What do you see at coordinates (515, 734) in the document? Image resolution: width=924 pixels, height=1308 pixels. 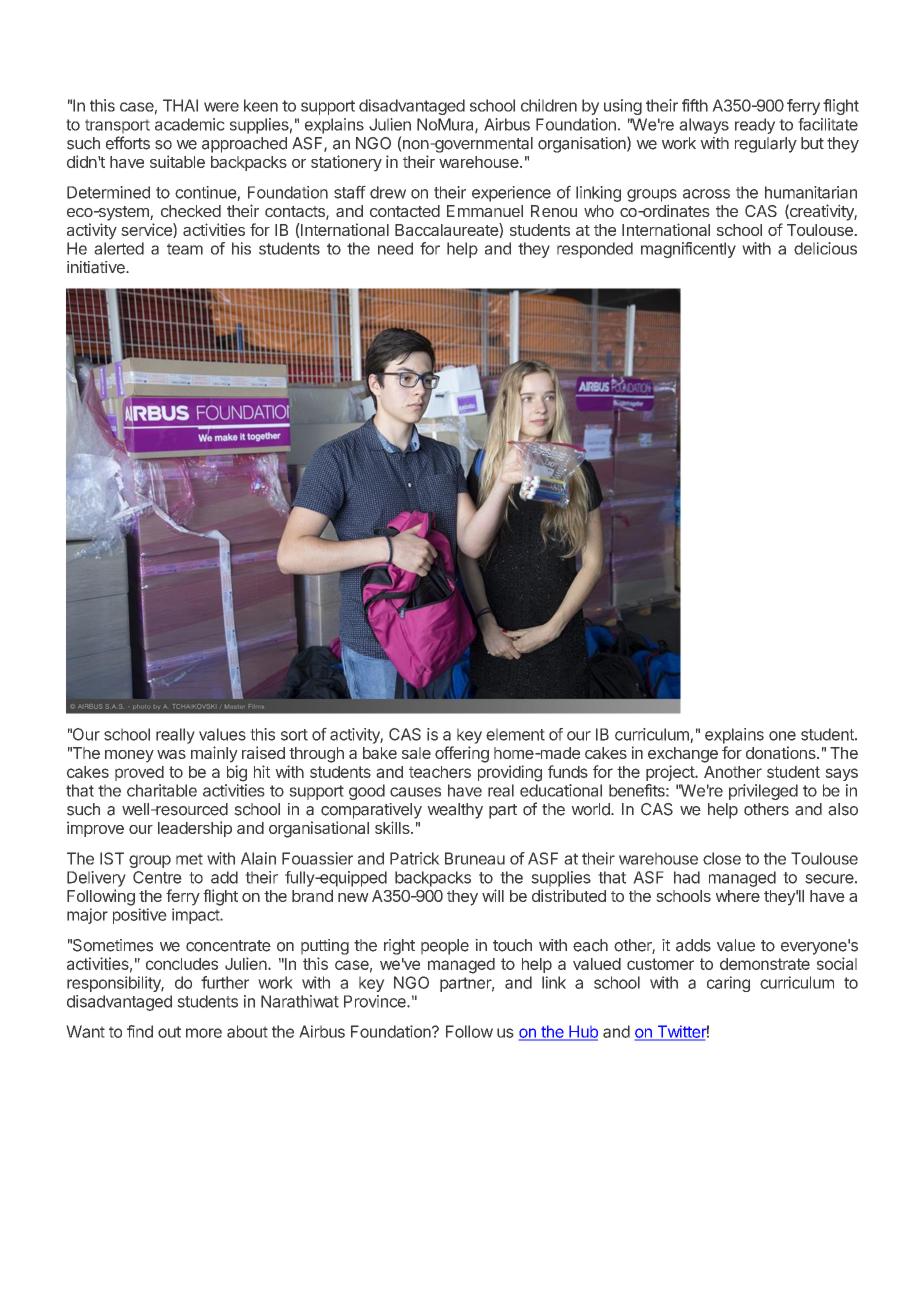 I see `element` at bounding box center [515, 734].
